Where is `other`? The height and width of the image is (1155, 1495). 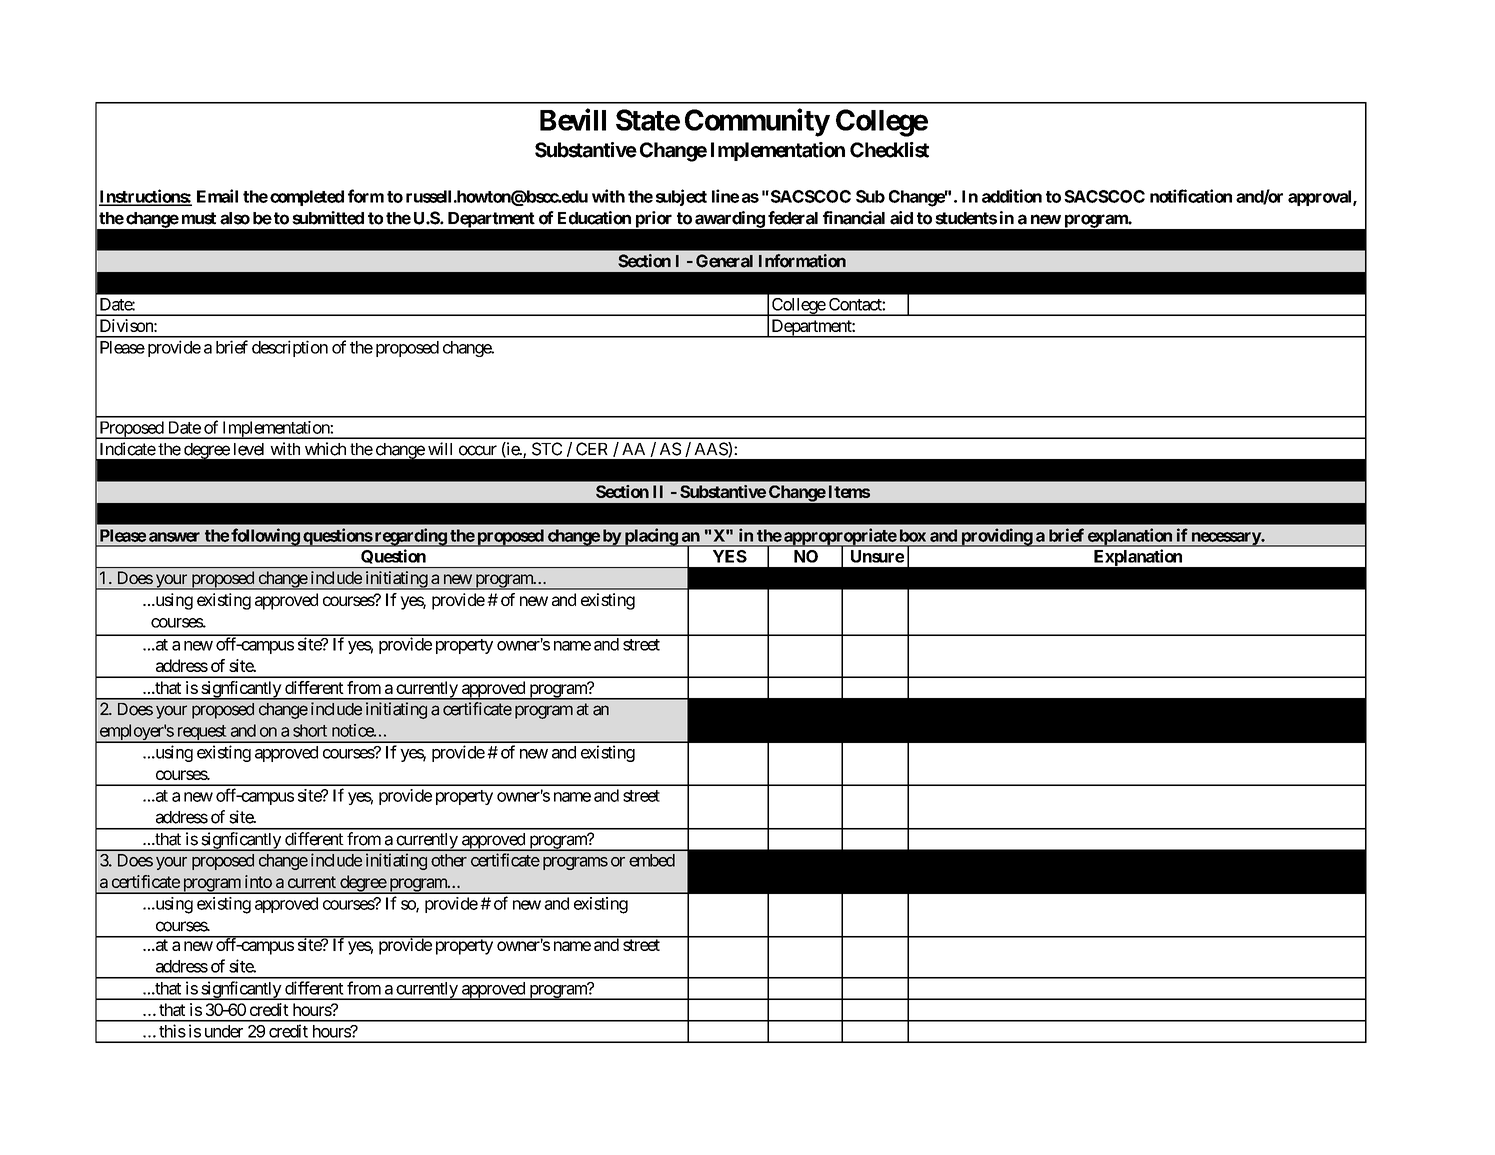
other is located at coordinates (449, 860).
